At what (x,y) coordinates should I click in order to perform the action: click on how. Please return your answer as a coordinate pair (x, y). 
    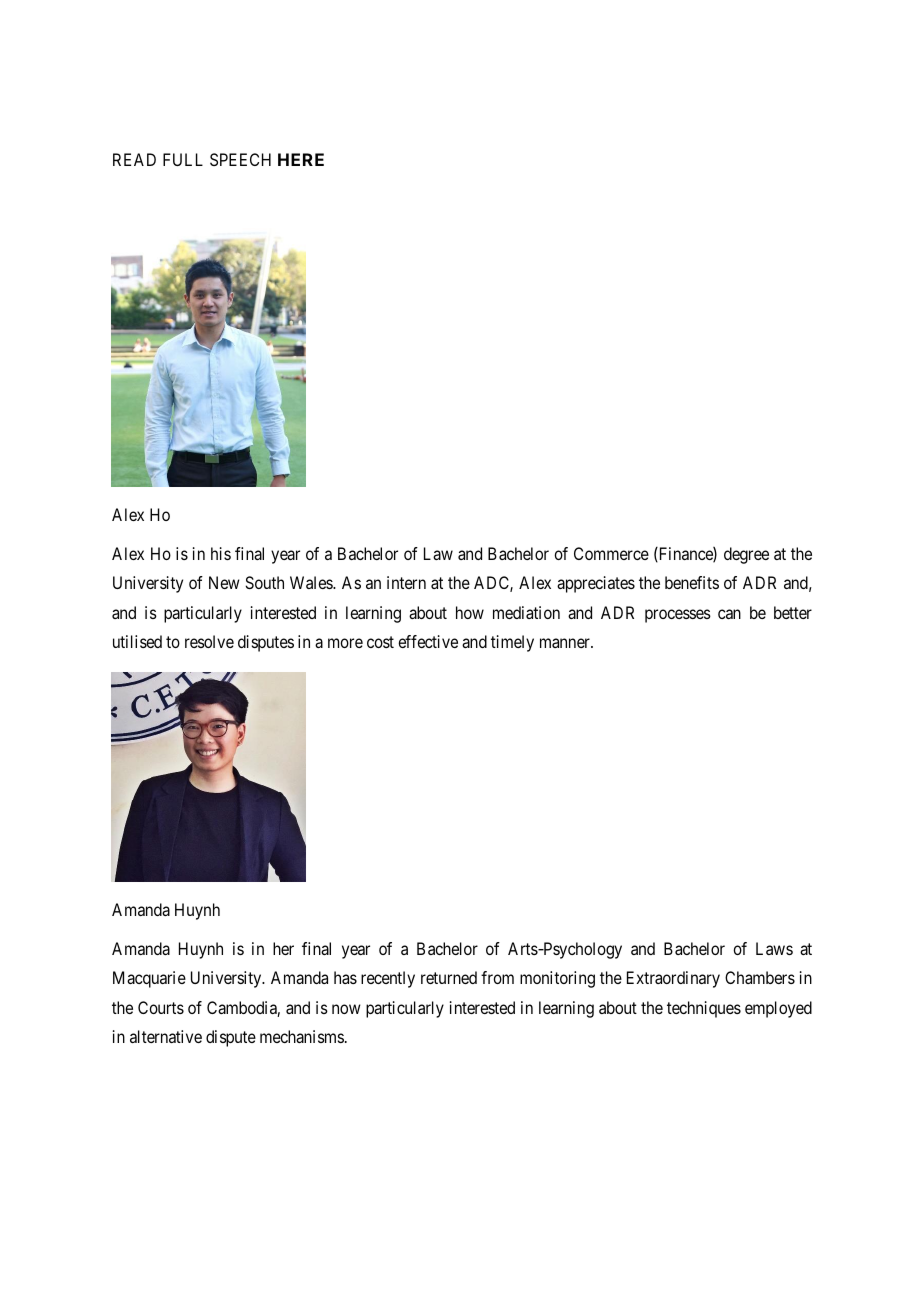
    Looking at the image, I should click on (470, 612).
